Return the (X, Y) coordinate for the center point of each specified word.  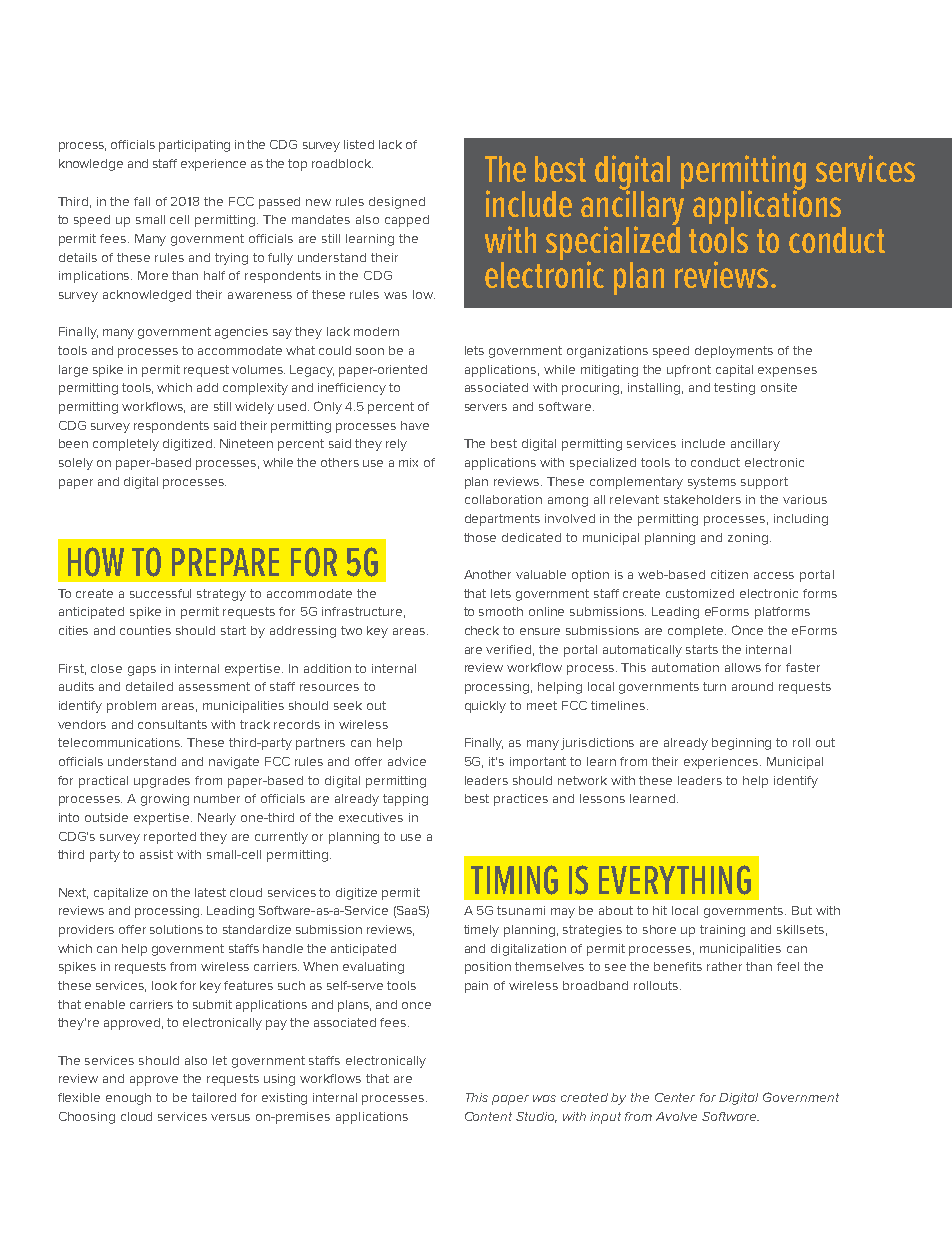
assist (156, 854)
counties (145, 630)
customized (700, 593)
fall (142, 201)
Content (488, 1116)
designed (397, 203)
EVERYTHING (675, 880)
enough (128, 1099)
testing (734, 389)
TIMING (514, 880)
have (415, 425)
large (73, 371)
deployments (734, 352)
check (482, 630)
